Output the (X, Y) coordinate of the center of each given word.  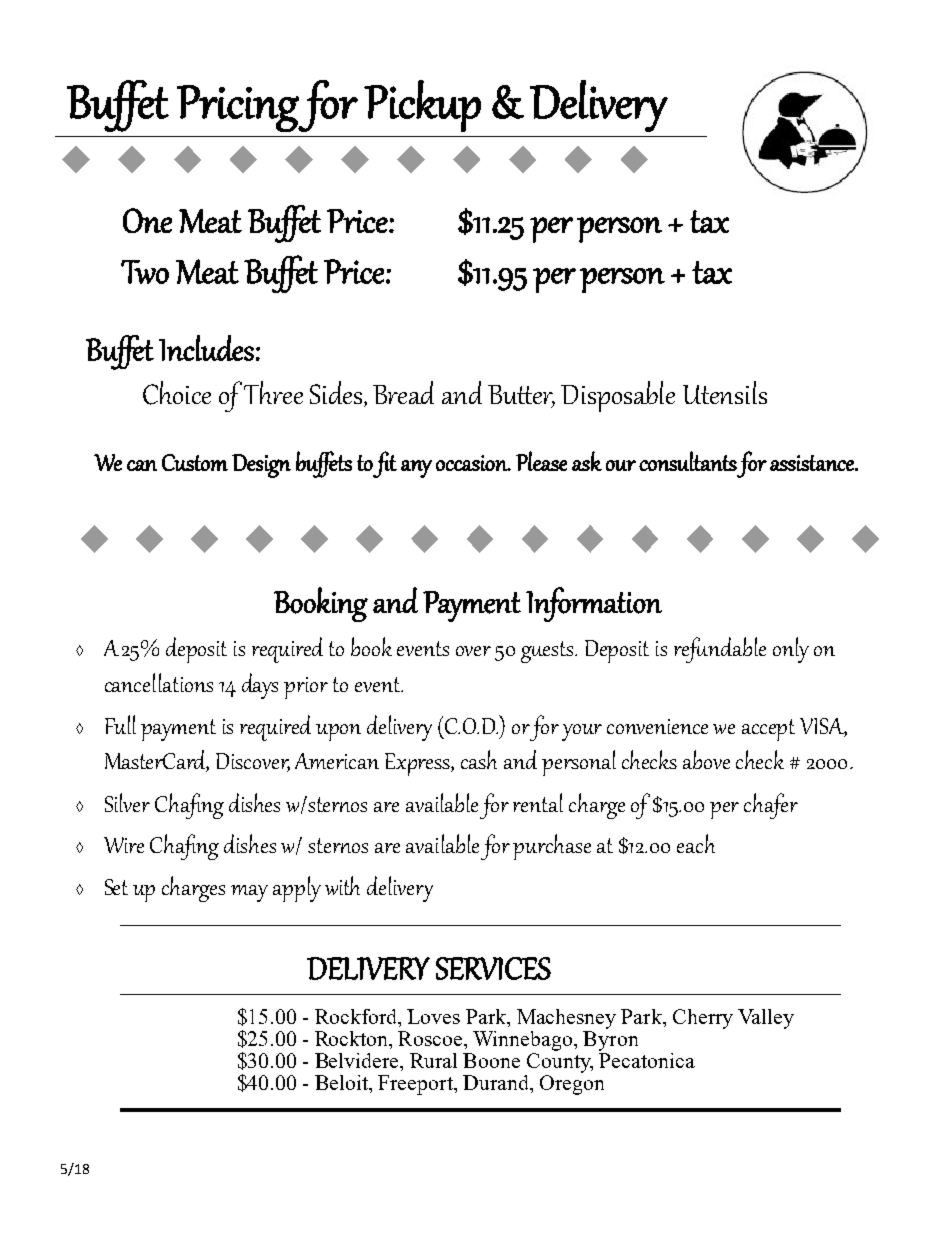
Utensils (725, 392)
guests (549, 652)
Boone (491, 1060)
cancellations (159, 682)
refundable (720, 650)
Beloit (342, 1082)
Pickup (422, 106)
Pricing (238, 108)
